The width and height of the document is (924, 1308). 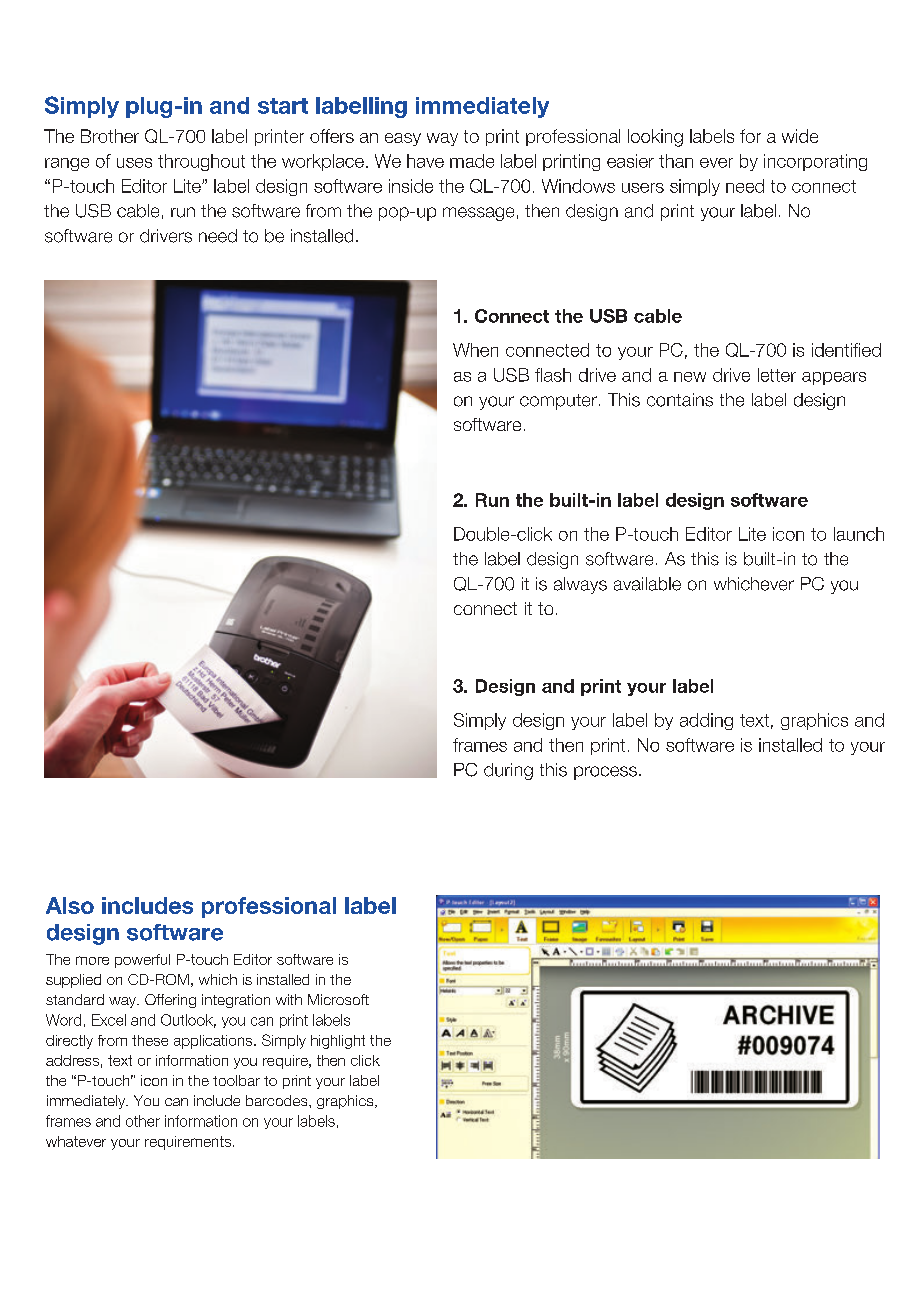 What do you see at coordinates (134, 163) in the document?
I see `uses` at bounding box center [134, 163].
